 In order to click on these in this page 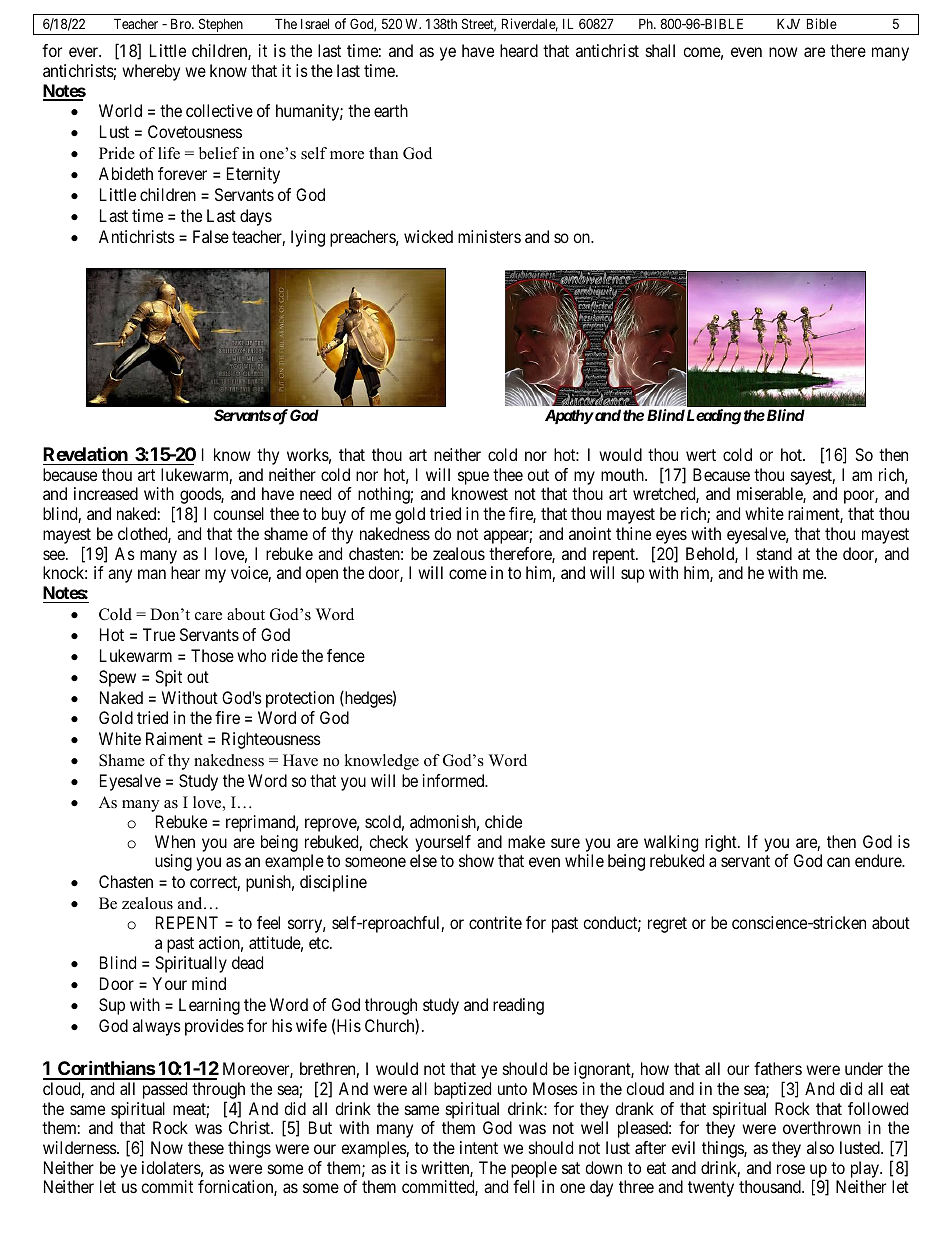, I will do `click(206, 1147)`.
